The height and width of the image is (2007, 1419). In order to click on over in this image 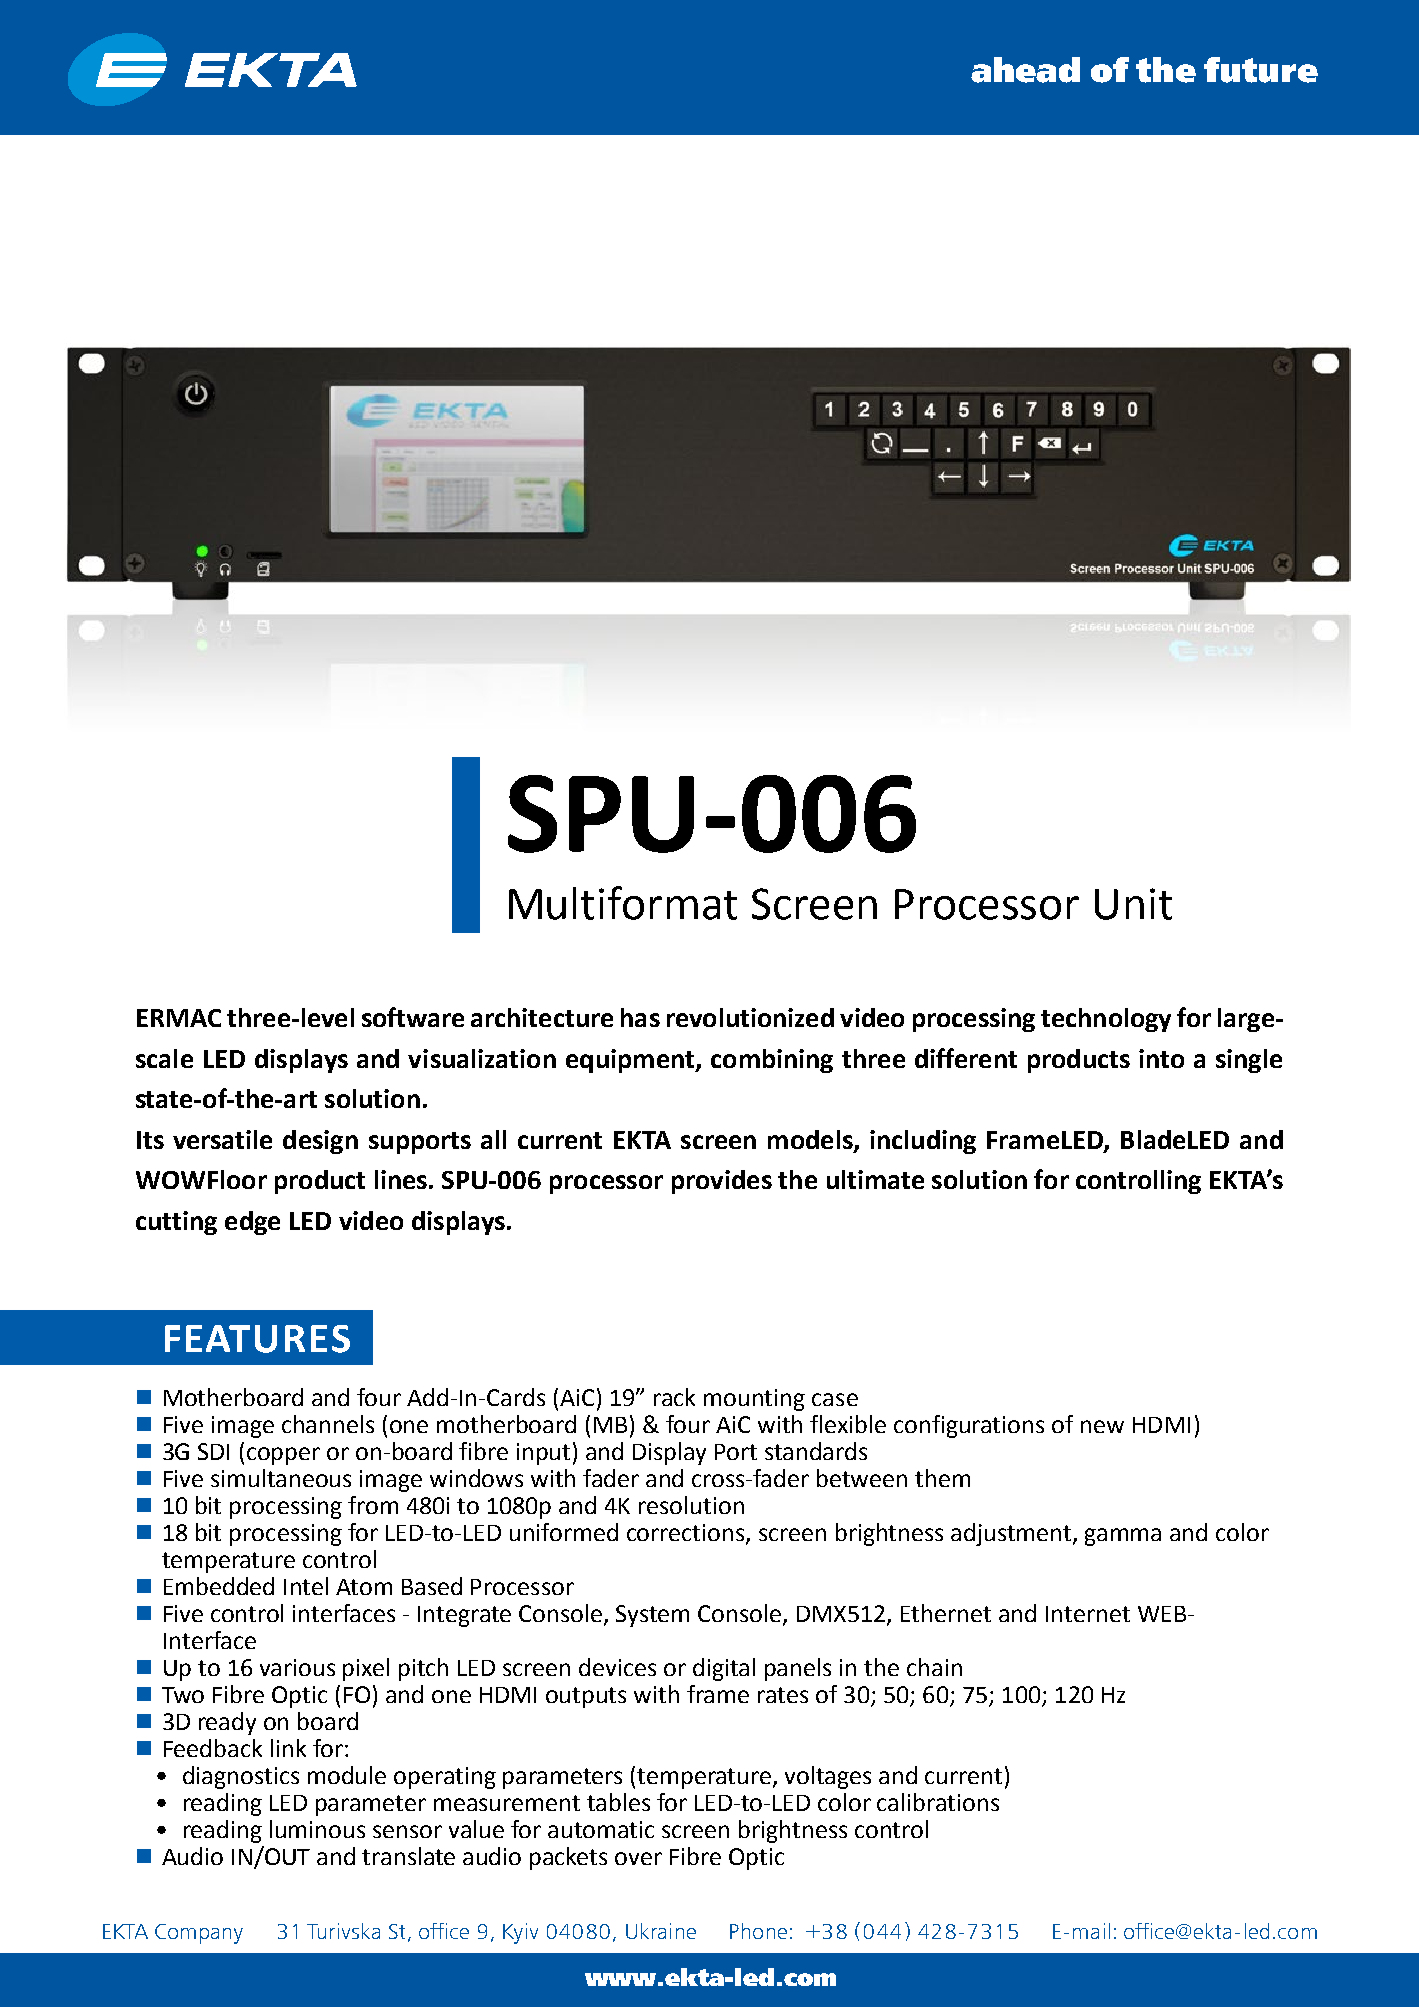, I will do `click(638, 1858)`.
